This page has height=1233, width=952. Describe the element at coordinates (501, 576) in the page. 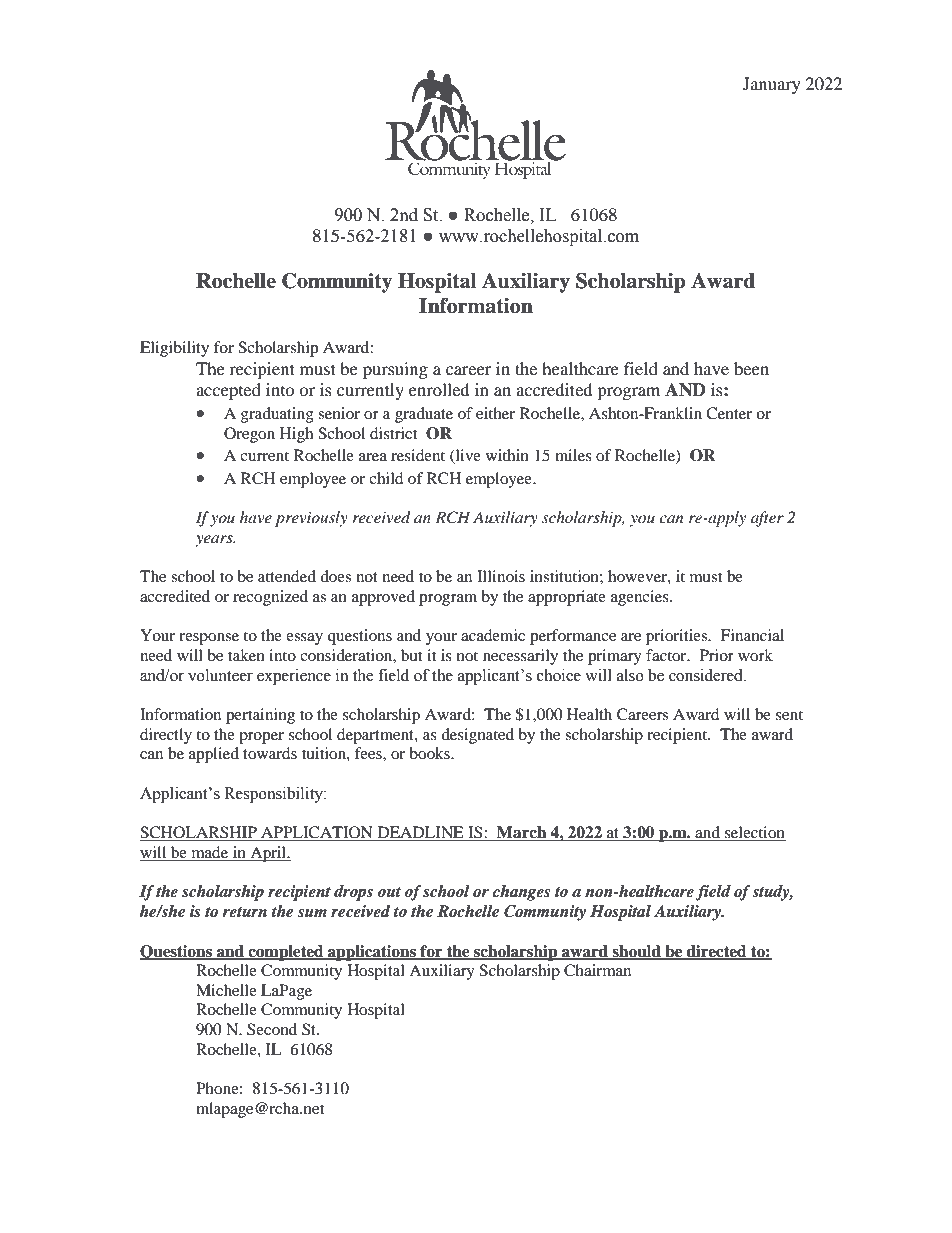

I see `Illinois` at that location.
